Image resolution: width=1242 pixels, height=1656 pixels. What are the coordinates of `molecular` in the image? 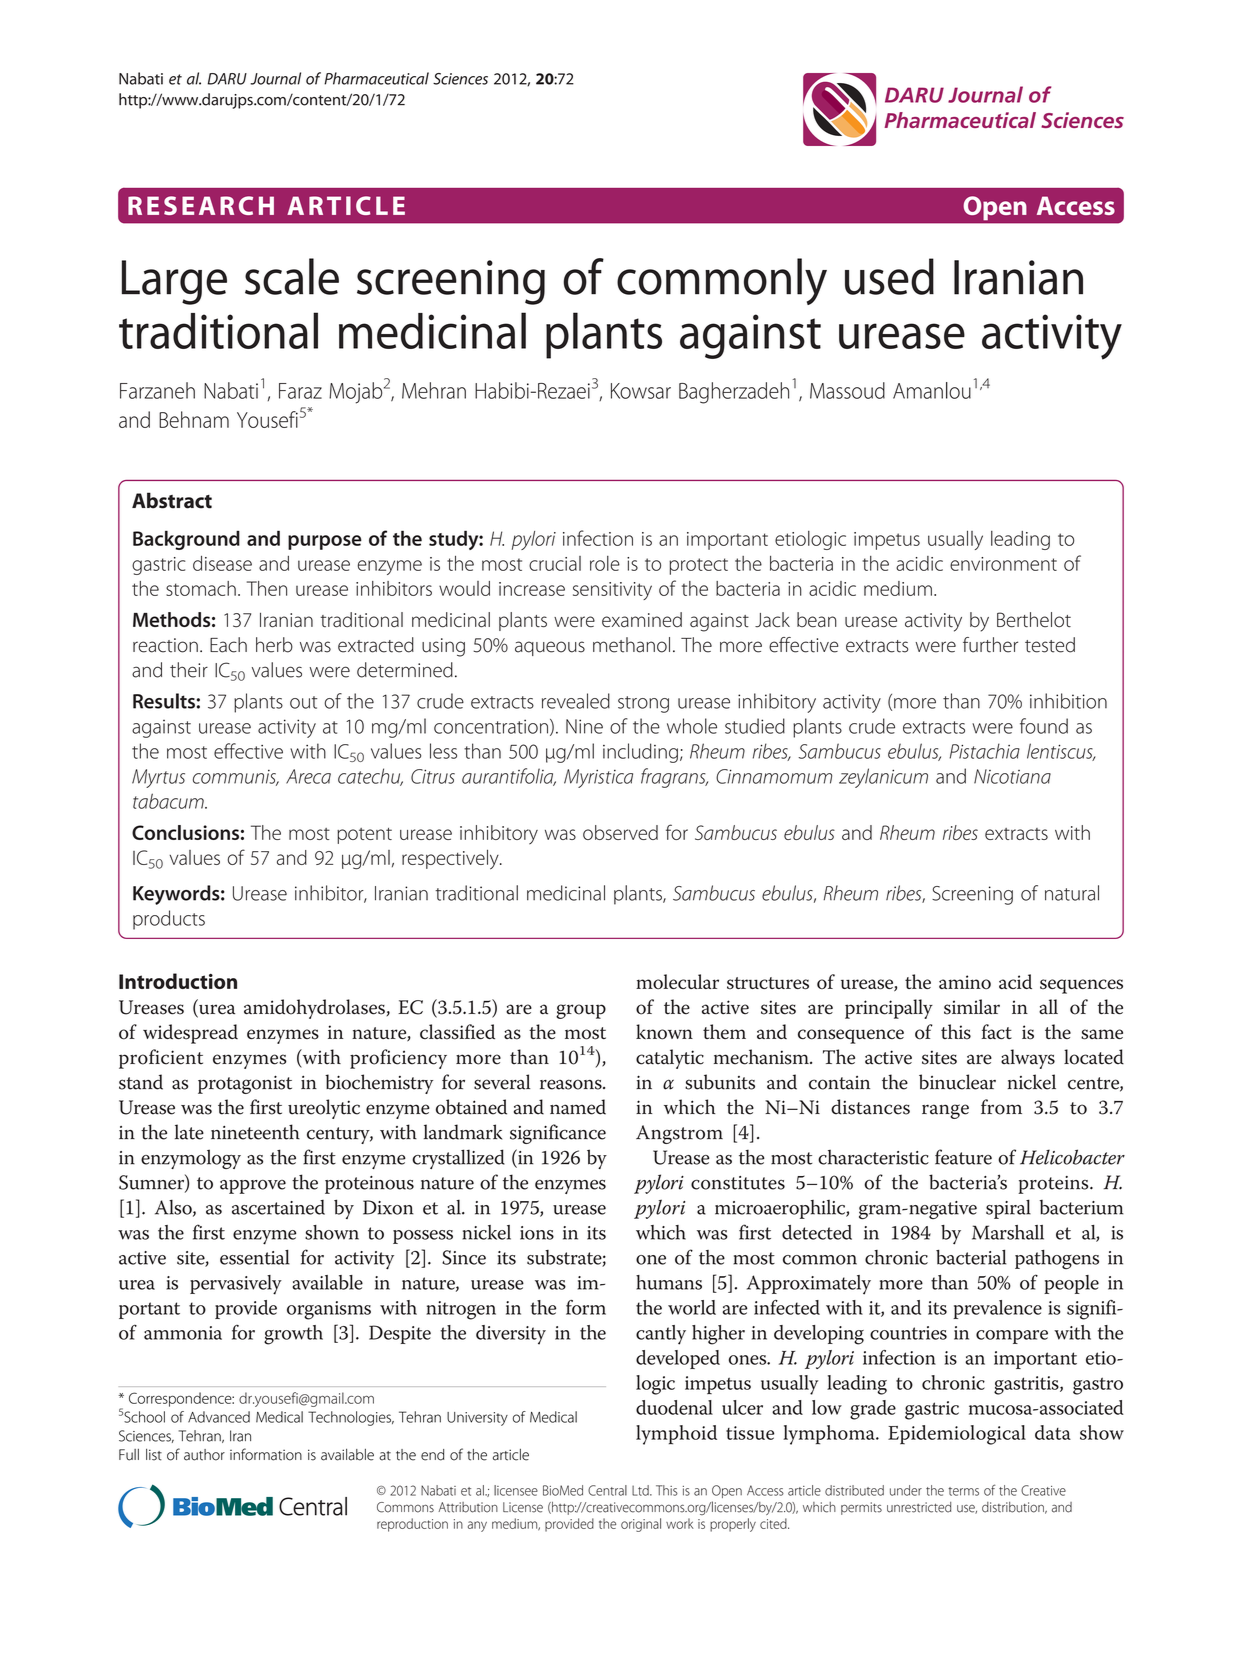 It's located at (677, 982).
